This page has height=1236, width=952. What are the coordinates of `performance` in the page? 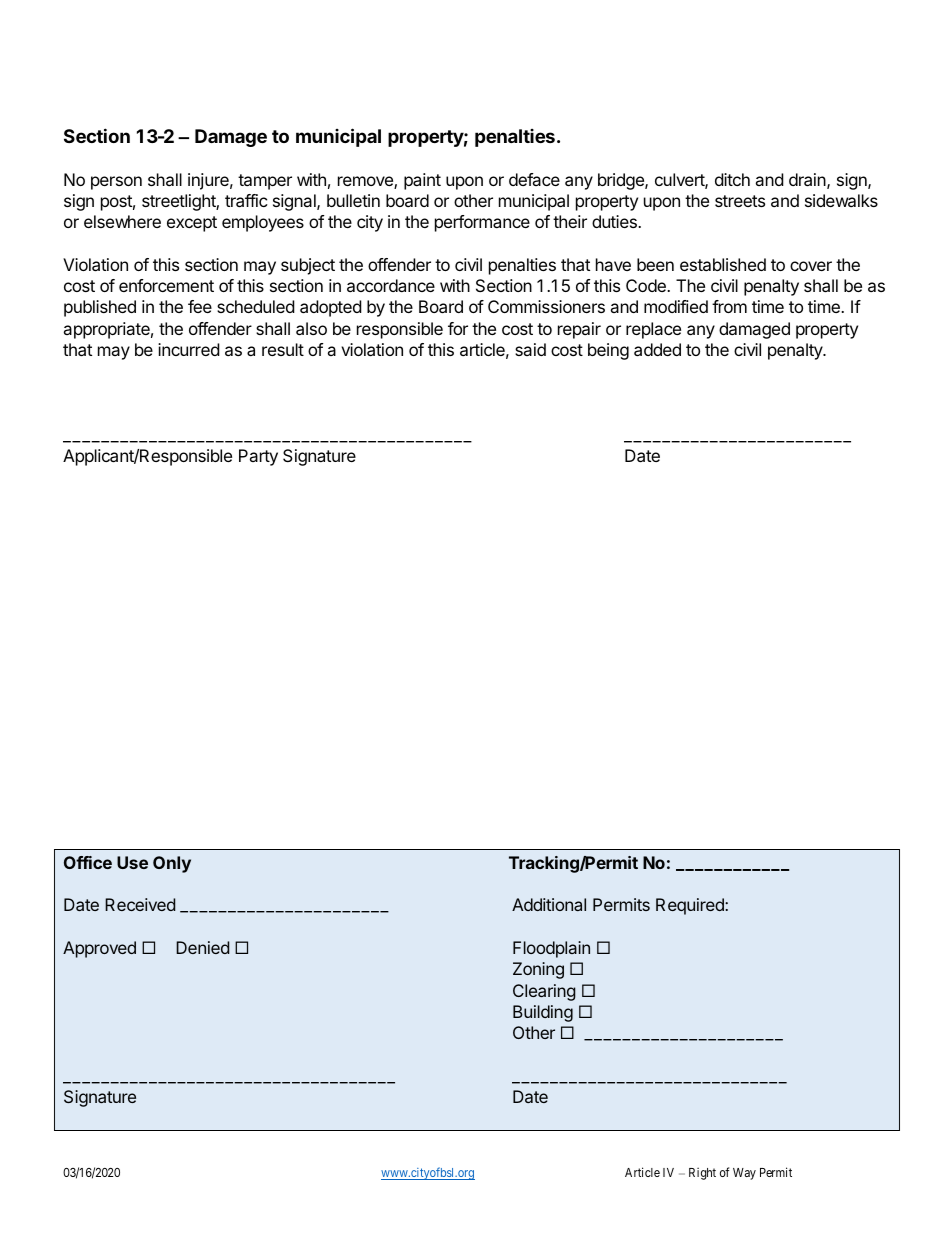 It's located at (482, 223).
